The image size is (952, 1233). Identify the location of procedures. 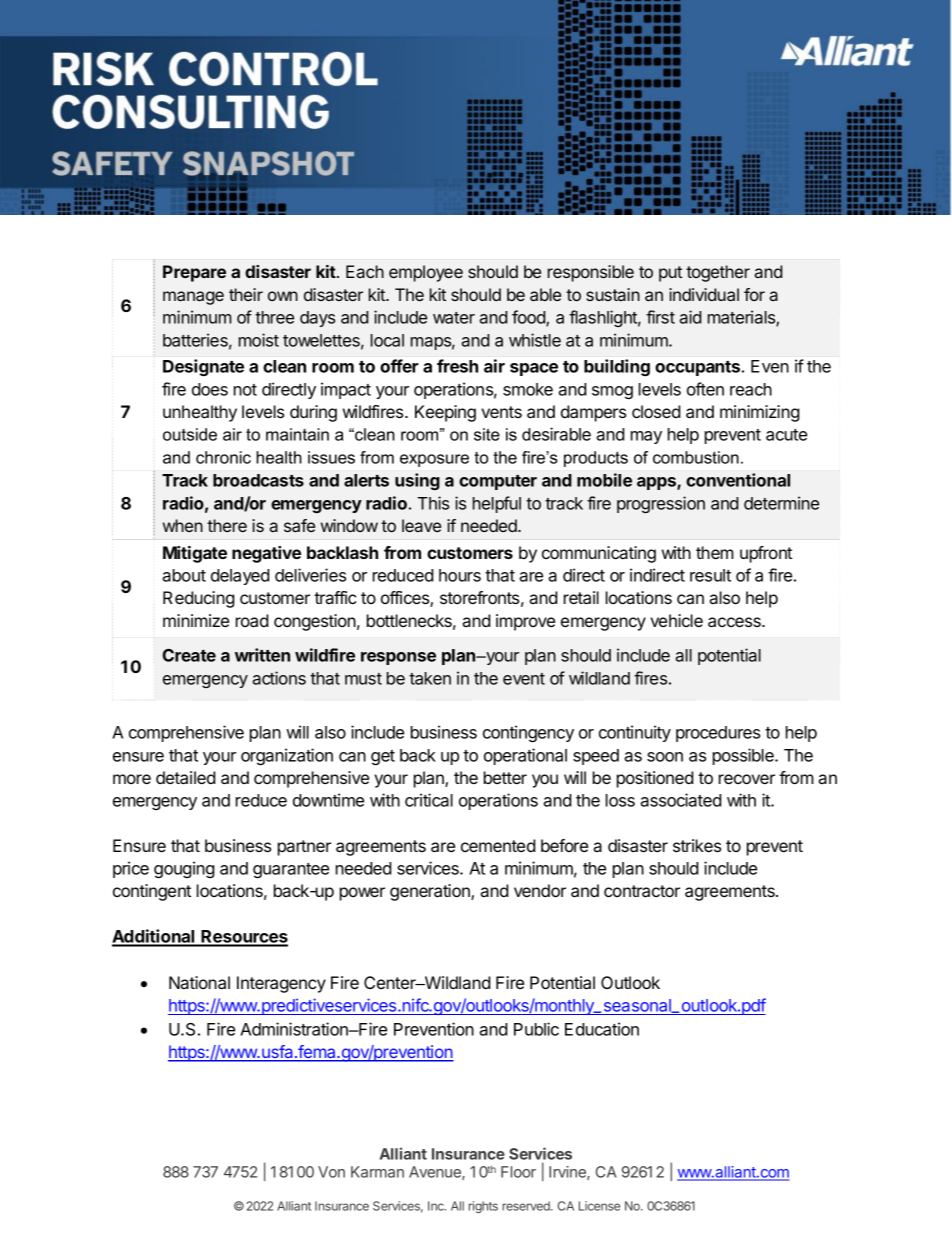
(718, 734).
